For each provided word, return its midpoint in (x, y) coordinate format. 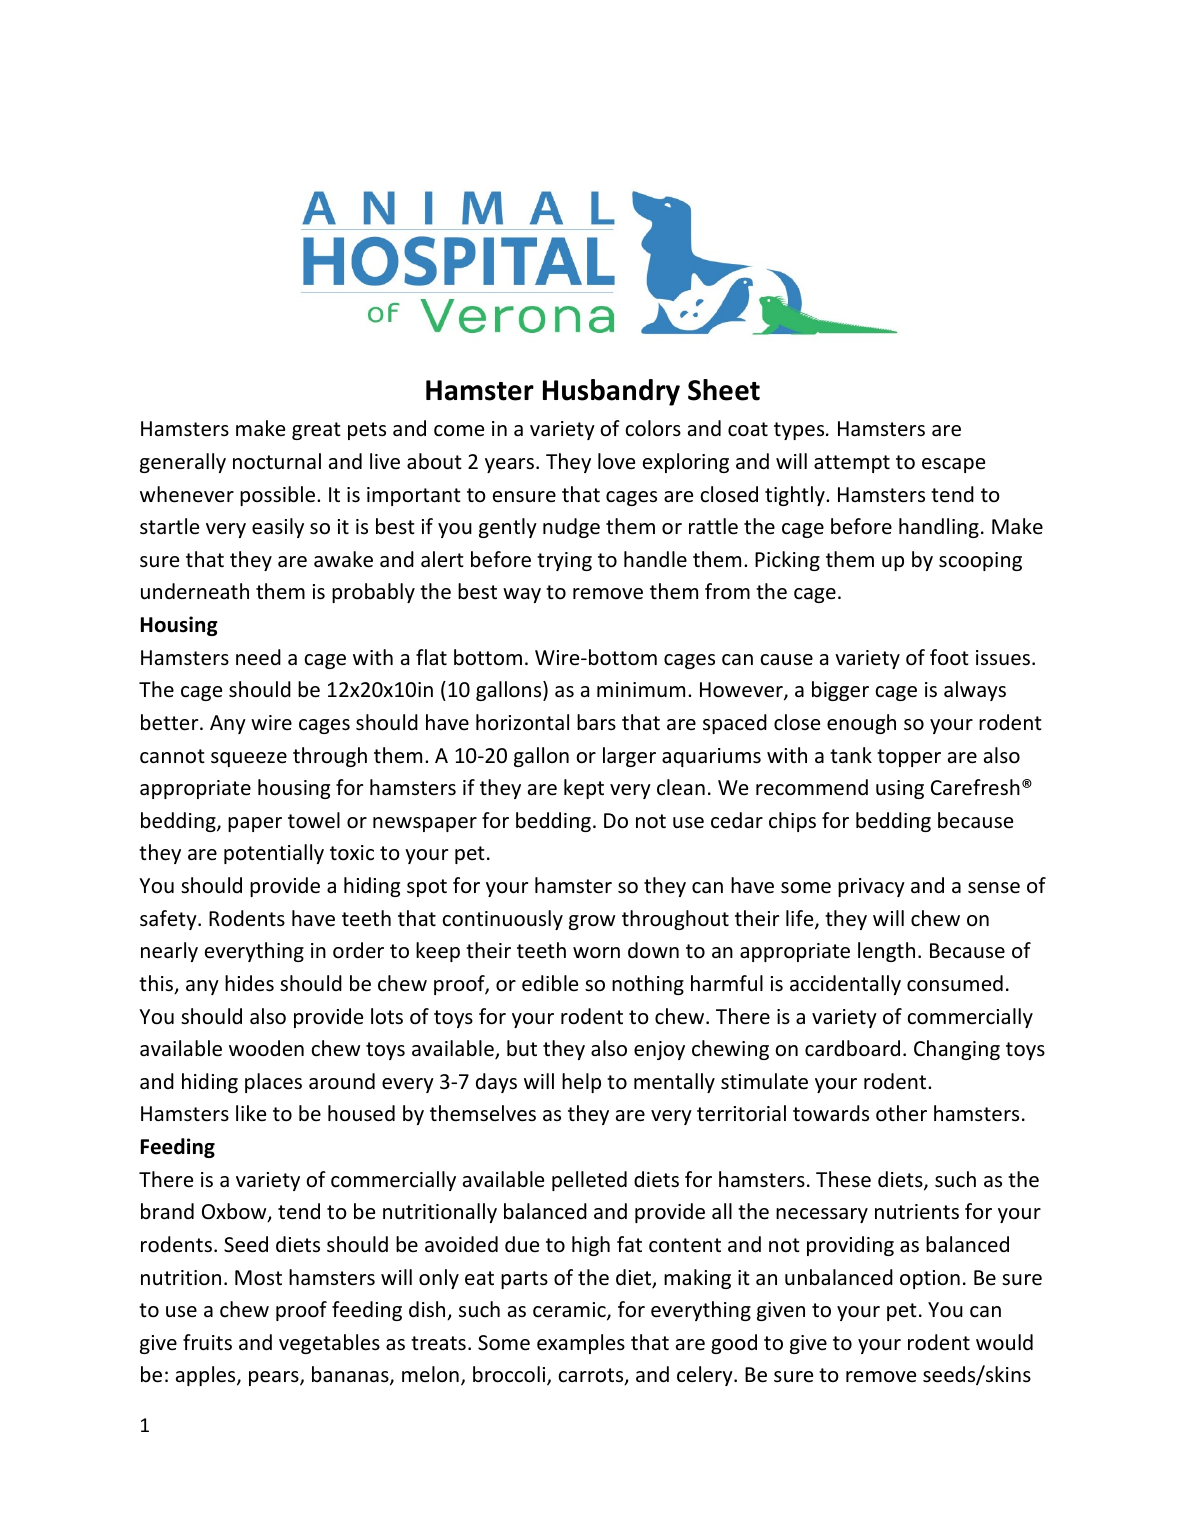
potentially (274, 854)
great (316, 431)
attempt (852, 464)
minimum (641, 689)
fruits (207, 1342)
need (258, 657)
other (901, 1113)
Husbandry (611, 392)
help (581, 1083)
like (251, 1113)
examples (581, 1344)
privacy (871, 887)
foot (949, 657)
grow (592, 922)
